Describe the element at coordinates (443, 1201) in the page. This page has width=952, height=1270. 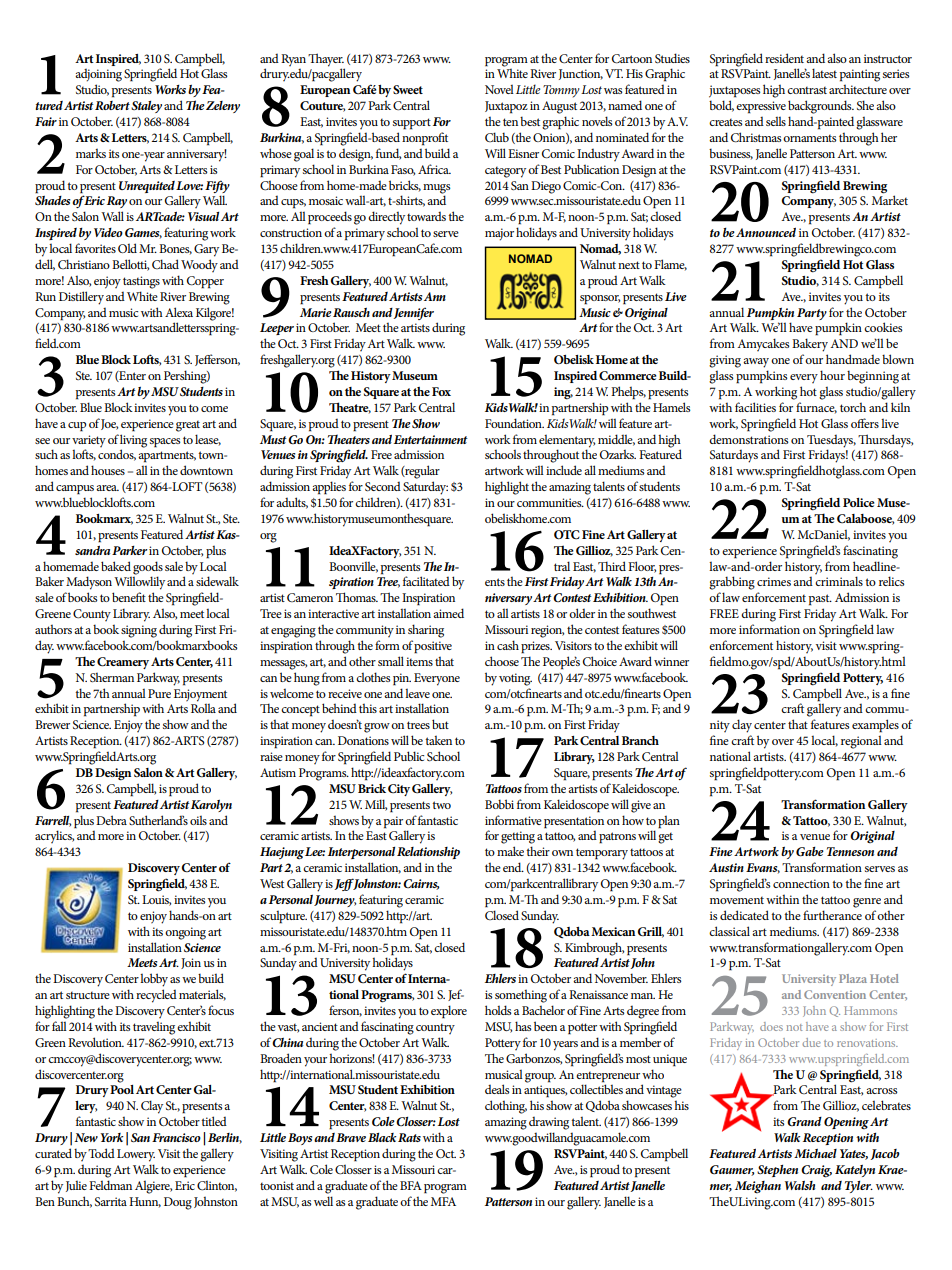
I see `MFA` at that location.
